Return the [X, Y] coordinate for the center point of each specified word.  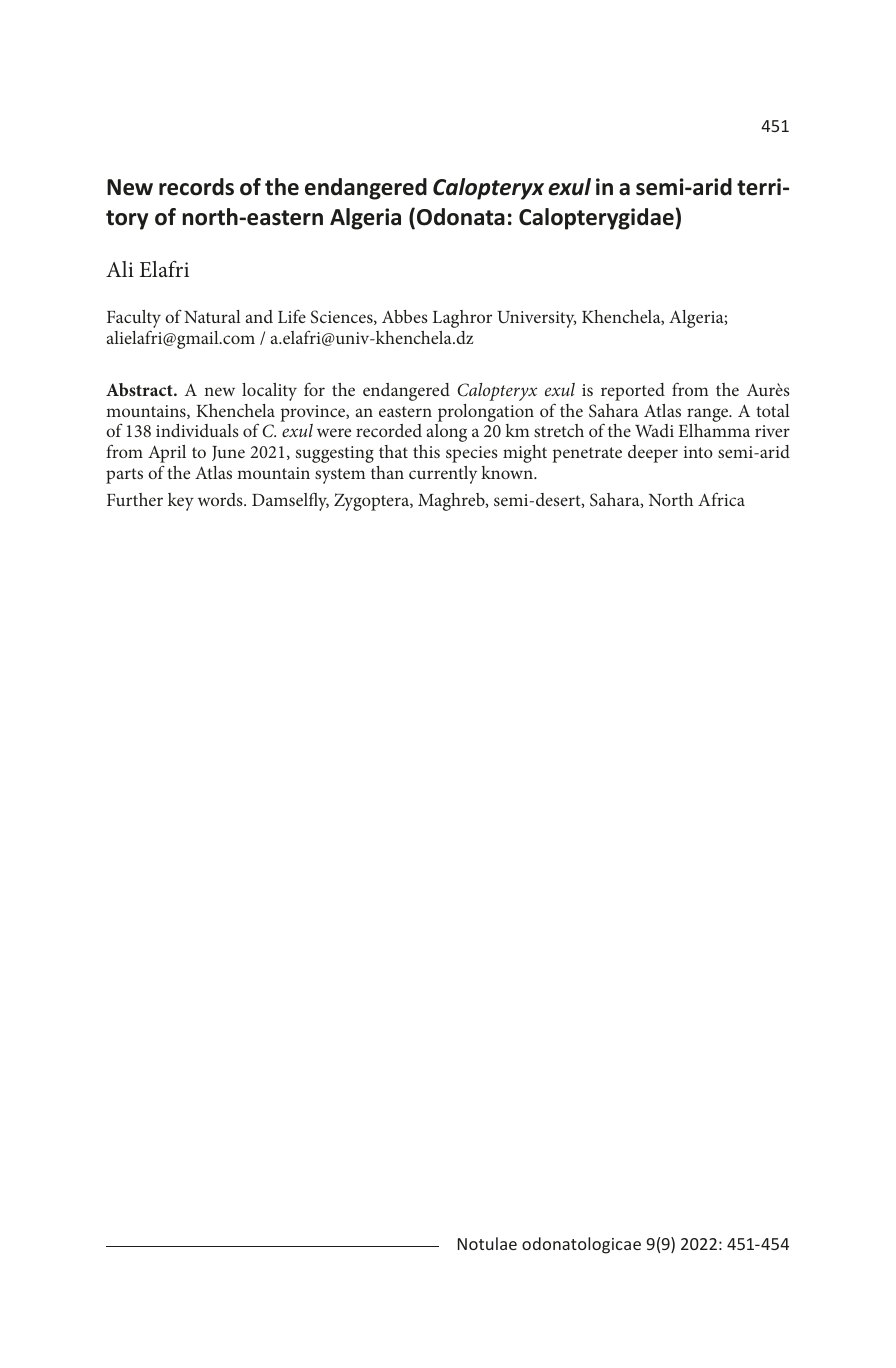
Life [292, 316]
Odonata [461, 217]
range [709, 415]
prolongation [486, 413]
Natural [212, 316]
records [196, 187]
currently [443, 475]
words [221, 499]
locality [269, 392]
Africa [721, 499]
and [259, 316]
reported [633, 392]
